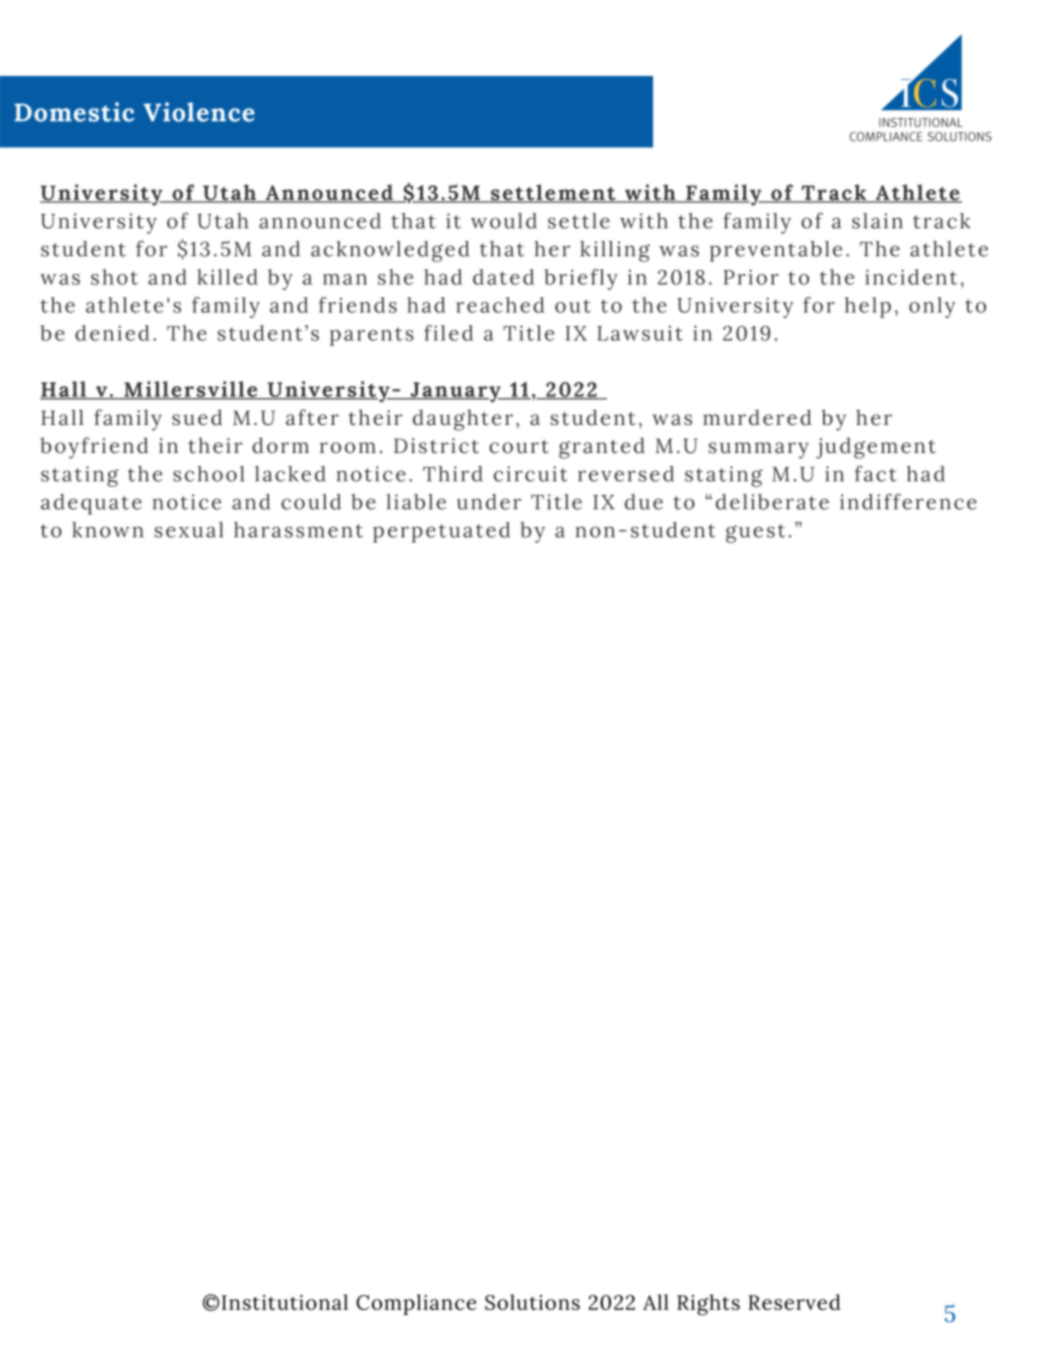 The height and width of the screenshot is (1349, 1043). I want to click on perpetuated, so click(441, 532).
